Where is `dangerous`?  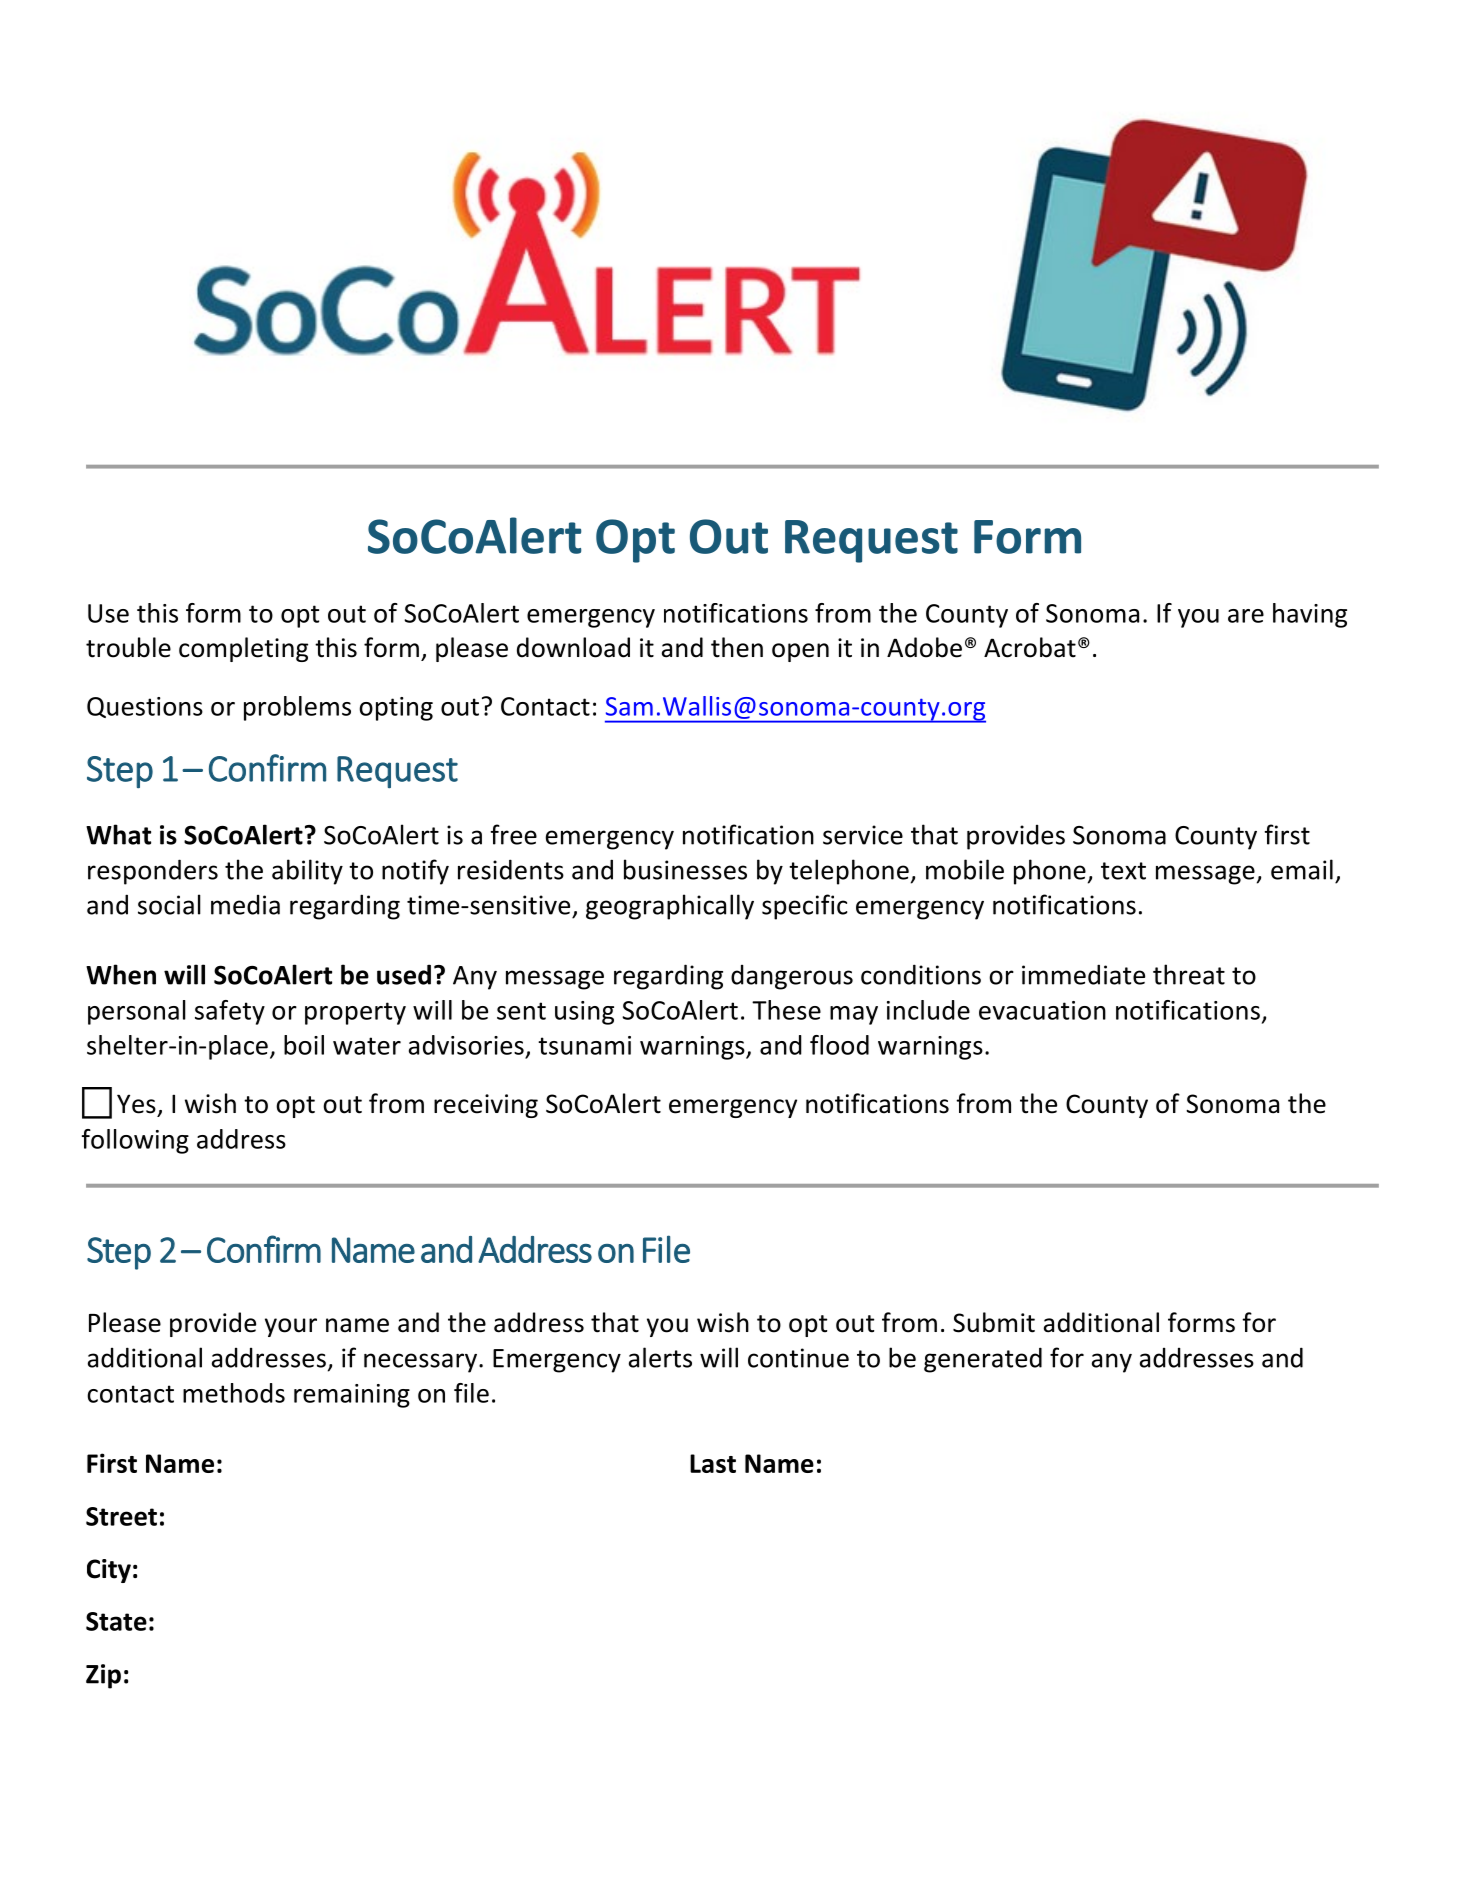
dangerous is located at coordinates (792, 977).
